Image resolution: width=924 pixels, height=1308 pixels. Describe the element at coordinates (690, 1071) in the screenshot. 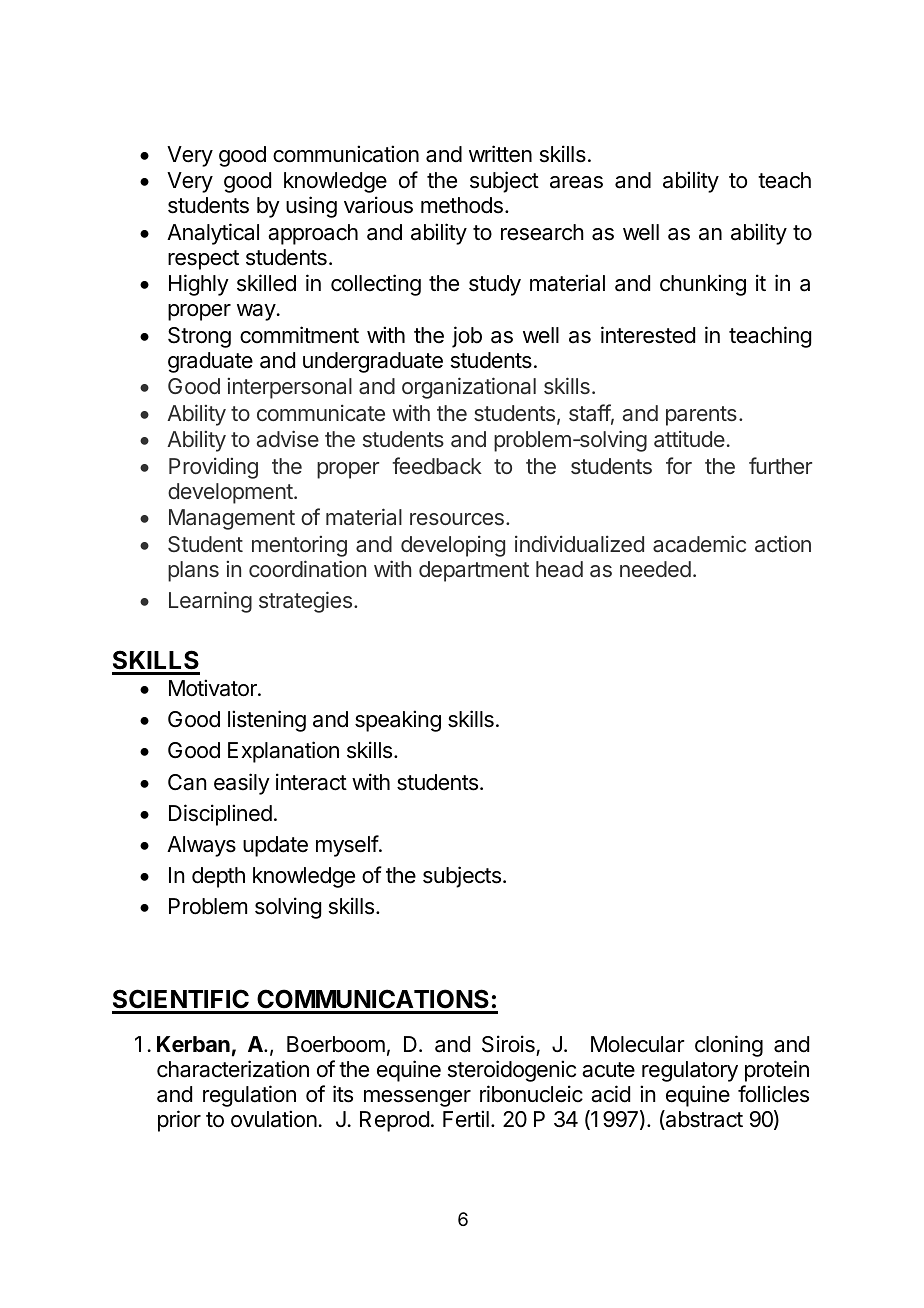

I see `regulatory` at that location.
